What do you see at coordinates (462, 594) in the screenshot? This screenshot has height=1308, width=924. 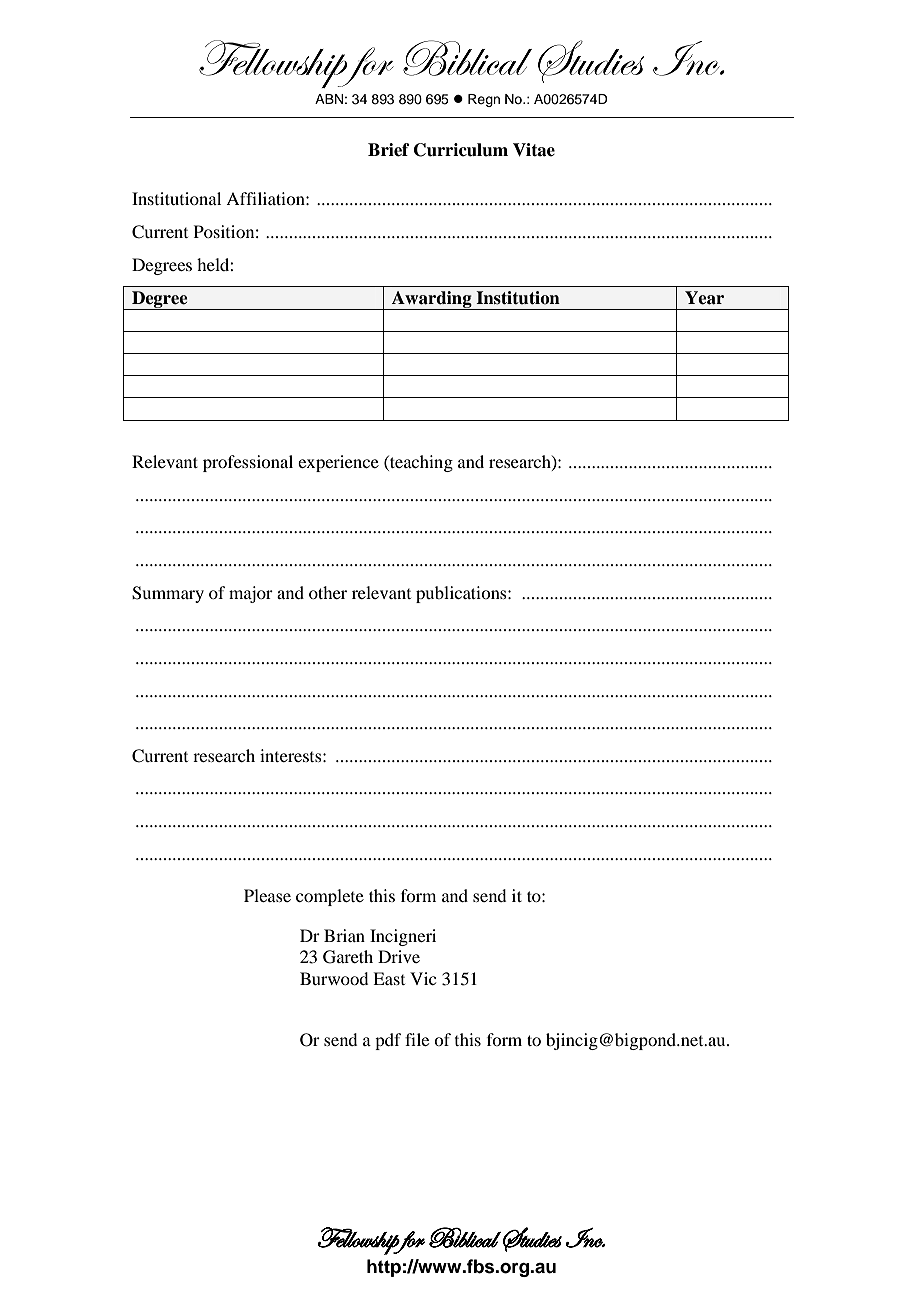 I see `publications` at bounding box center [462, 594].
